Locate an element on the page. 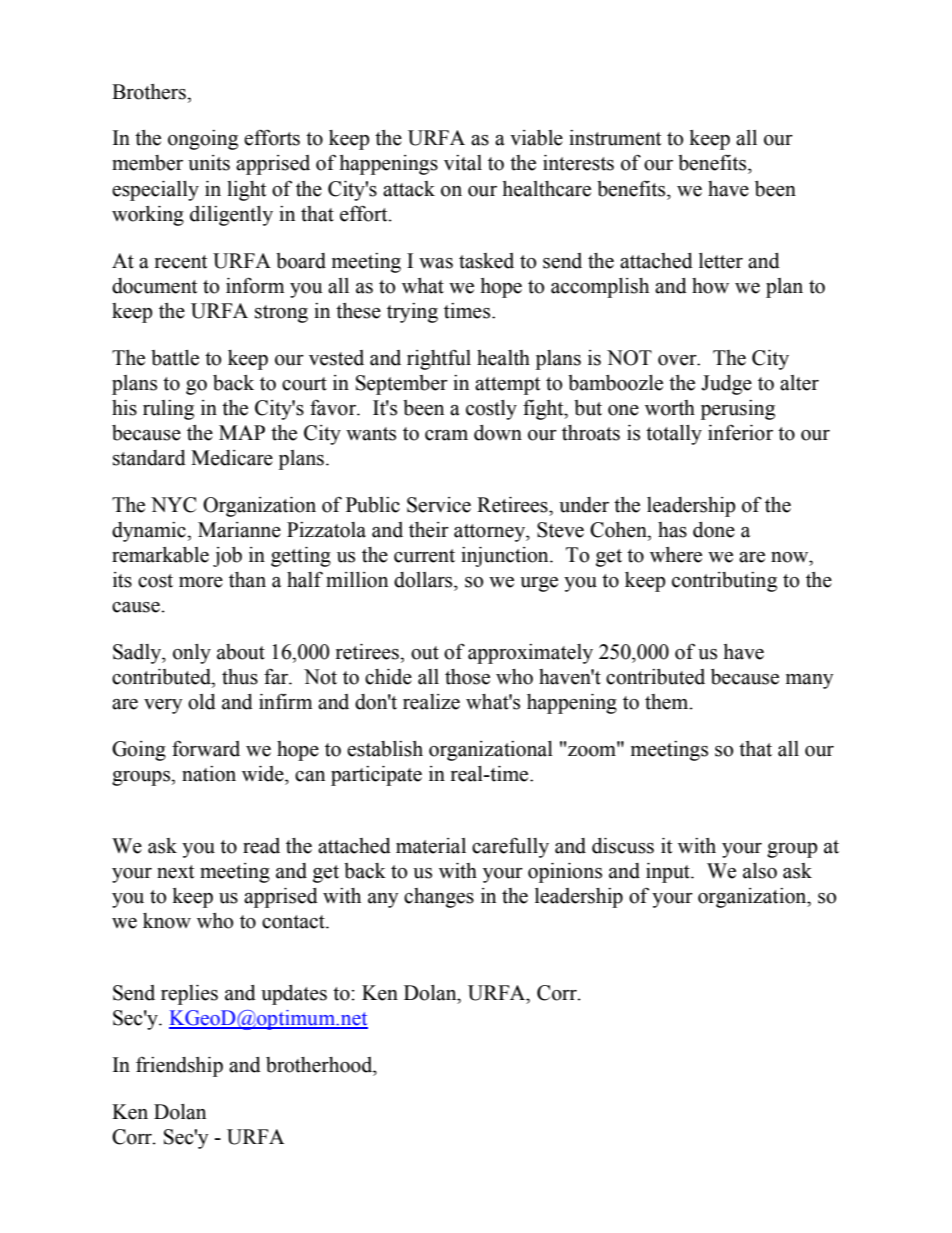 This page has width=952, height=1233. battle is located at coordinates (175, 358).
